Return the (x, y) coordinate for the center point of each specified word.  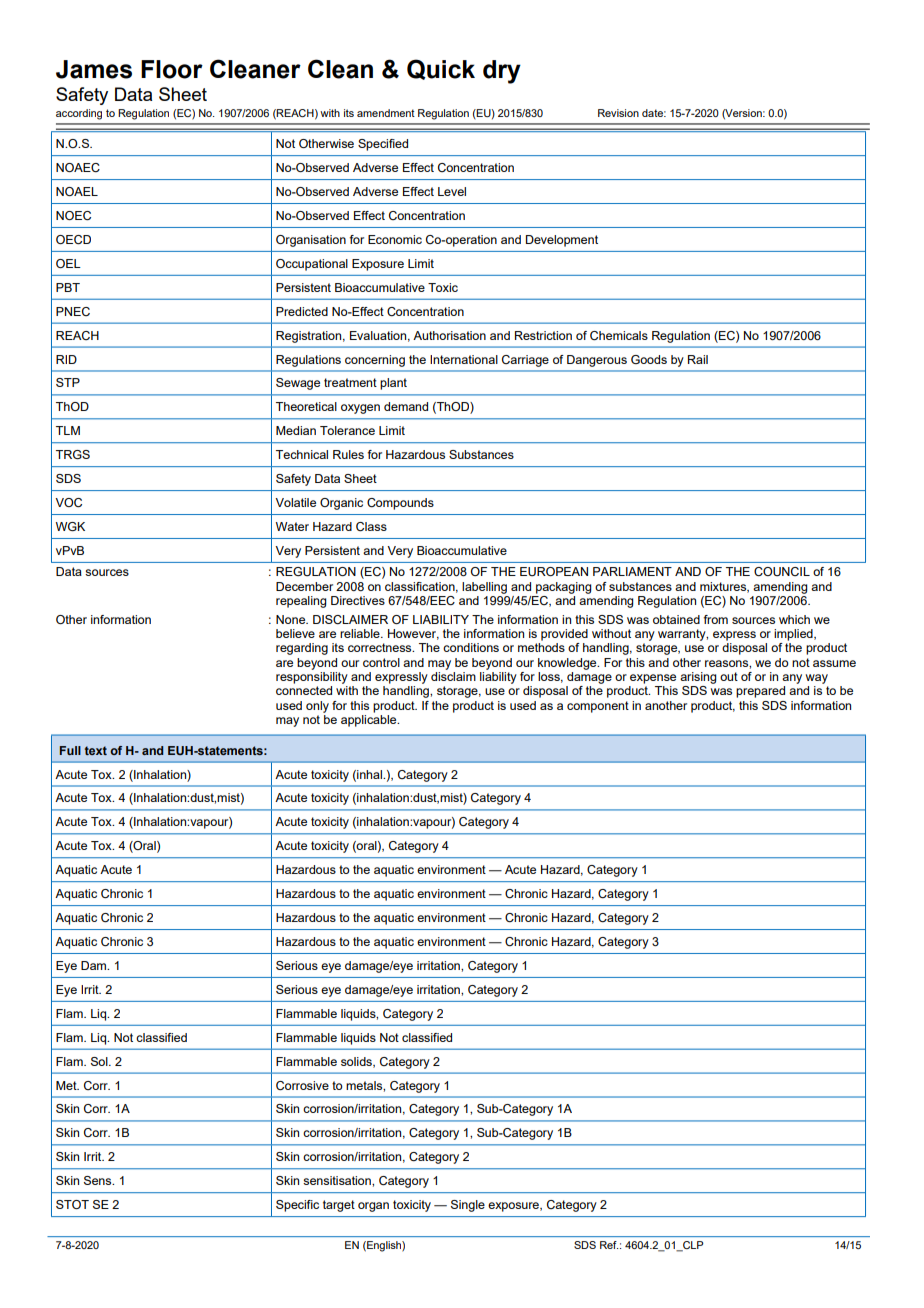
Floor (172, 69)
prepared (760, 692)
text (96, 750)
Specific (297, 1206)
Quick (441, 69)
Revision (618, 113)
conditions (471, 647)
